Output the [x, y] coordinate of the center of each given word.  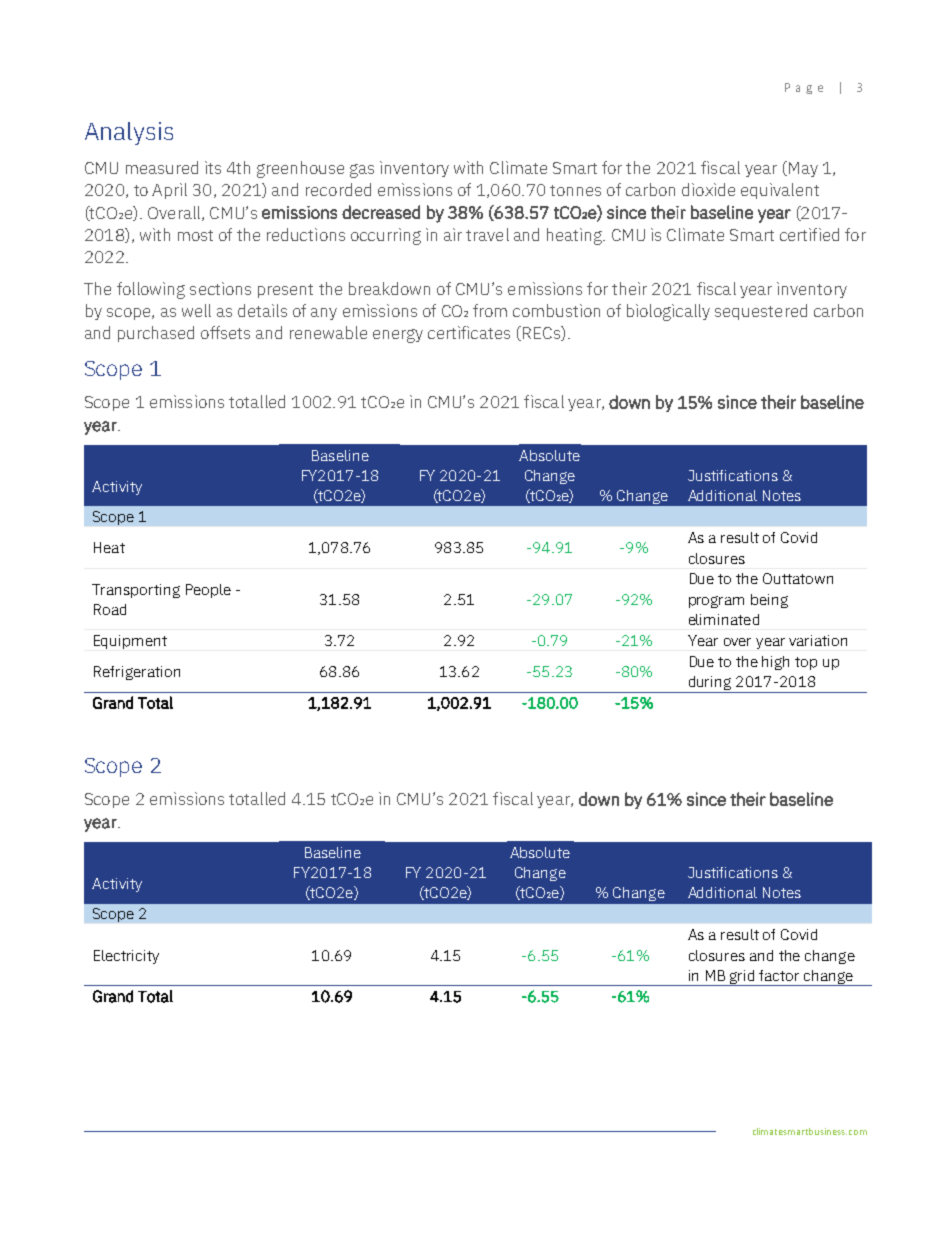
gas [362, 171]
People [208, 591]
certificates [469, 332]
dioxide [708, 189]
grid [743, 978]
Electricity [126, 957]
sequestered [761, 312]
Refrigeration [137, 673]
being [769, 601]
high [775, 663]
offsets [225, 332]
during [710, 684]
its [213, 167]
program [716, 602]
